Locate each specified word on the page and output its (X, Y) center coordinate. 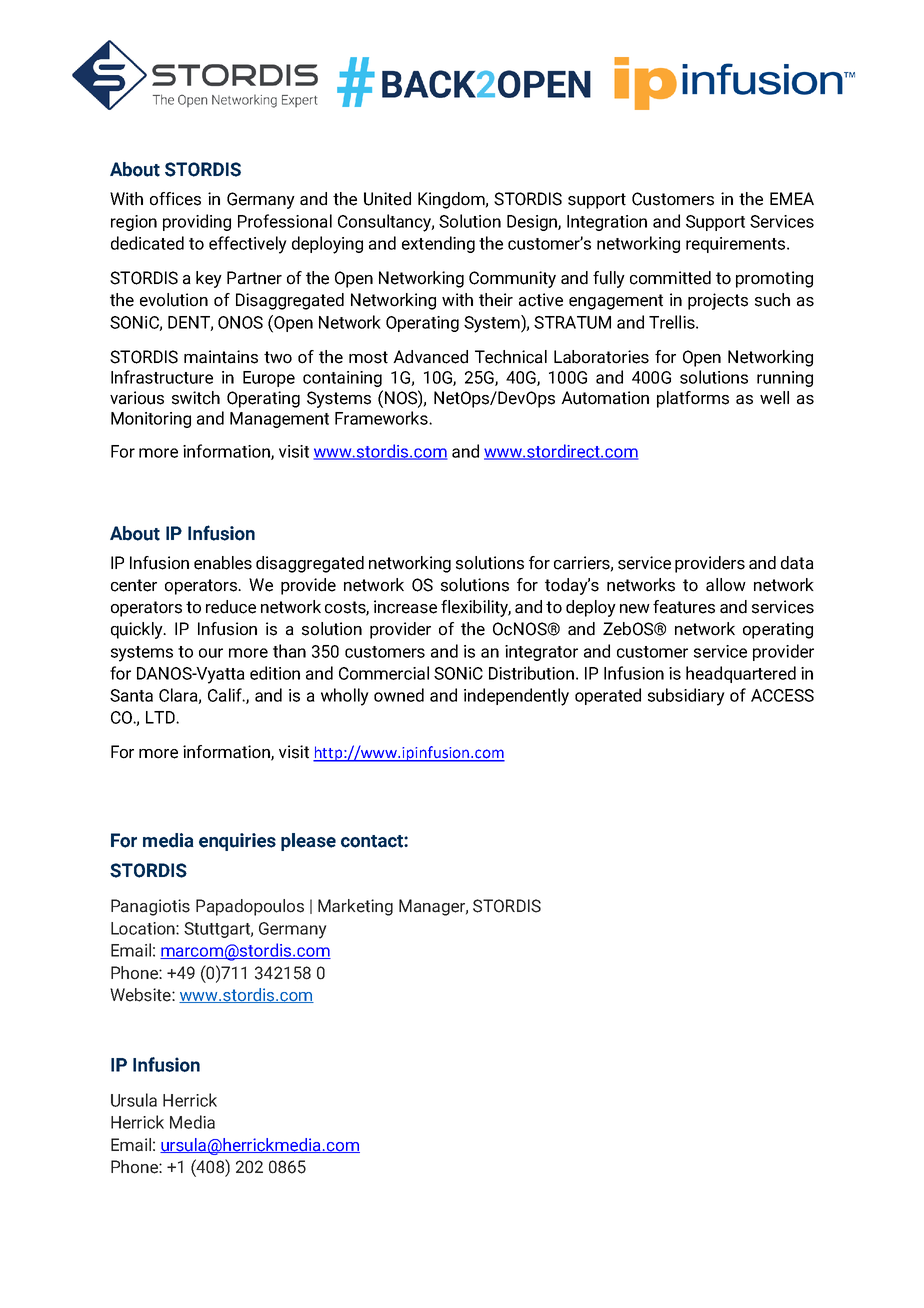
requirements (737, 245)
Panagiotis (150, 907)
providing (197, 222)
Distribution (531, 673)
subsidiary (686, 697)
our (211, 653)
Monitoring (151, 420)
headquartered (741, 674)
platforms (693, 399)
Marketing (355, 907)
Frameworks (382, 418)
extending (438, 244)
